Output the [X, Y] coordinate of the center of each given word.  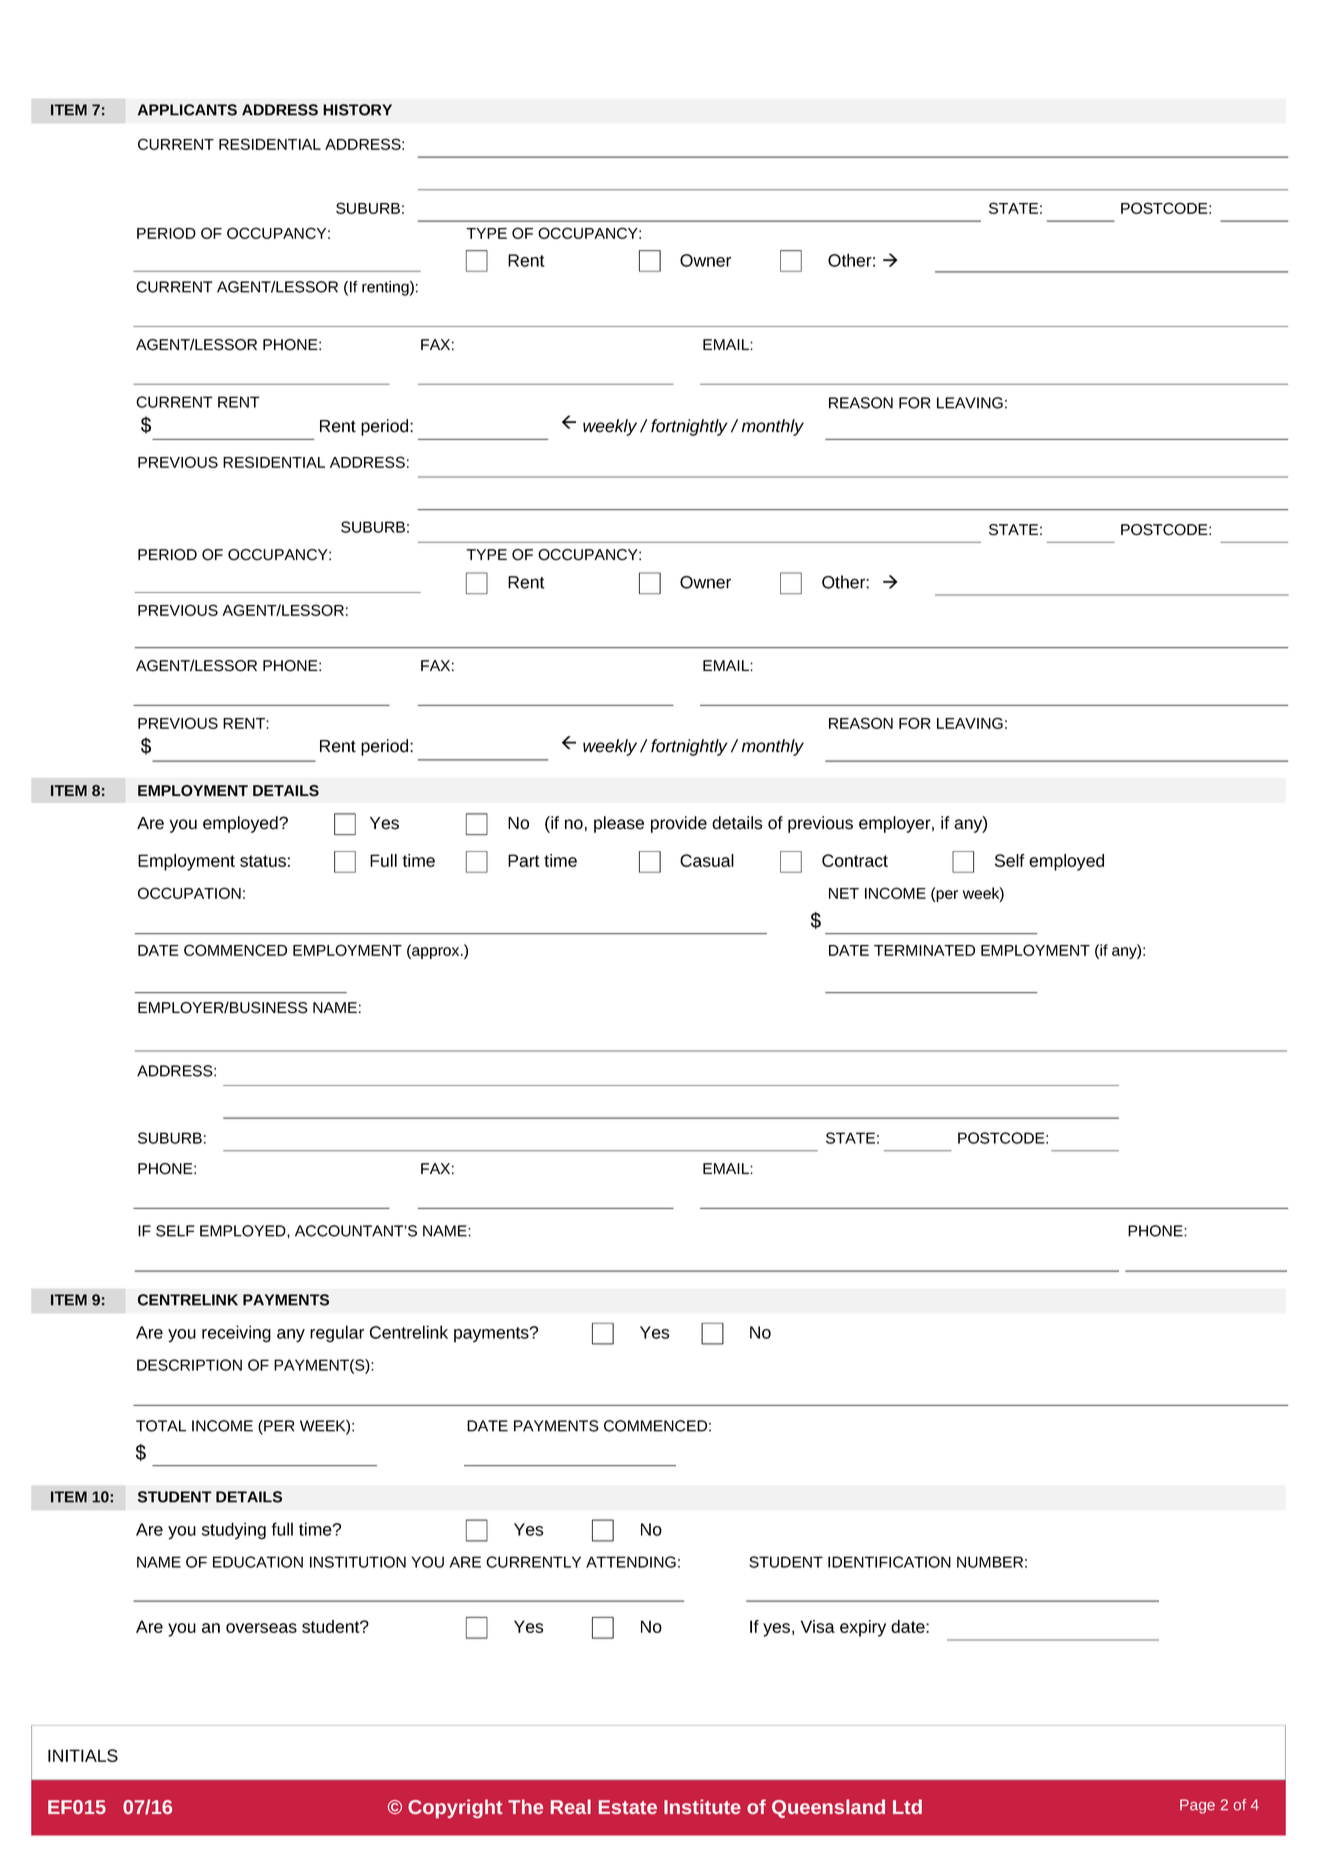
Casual [707, 860]
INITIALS [83, 1755]
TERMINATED [924, 950]
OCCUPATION [189, 893]
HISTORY [357, 110]
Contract [855, 860]
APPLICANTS [187, 110]
